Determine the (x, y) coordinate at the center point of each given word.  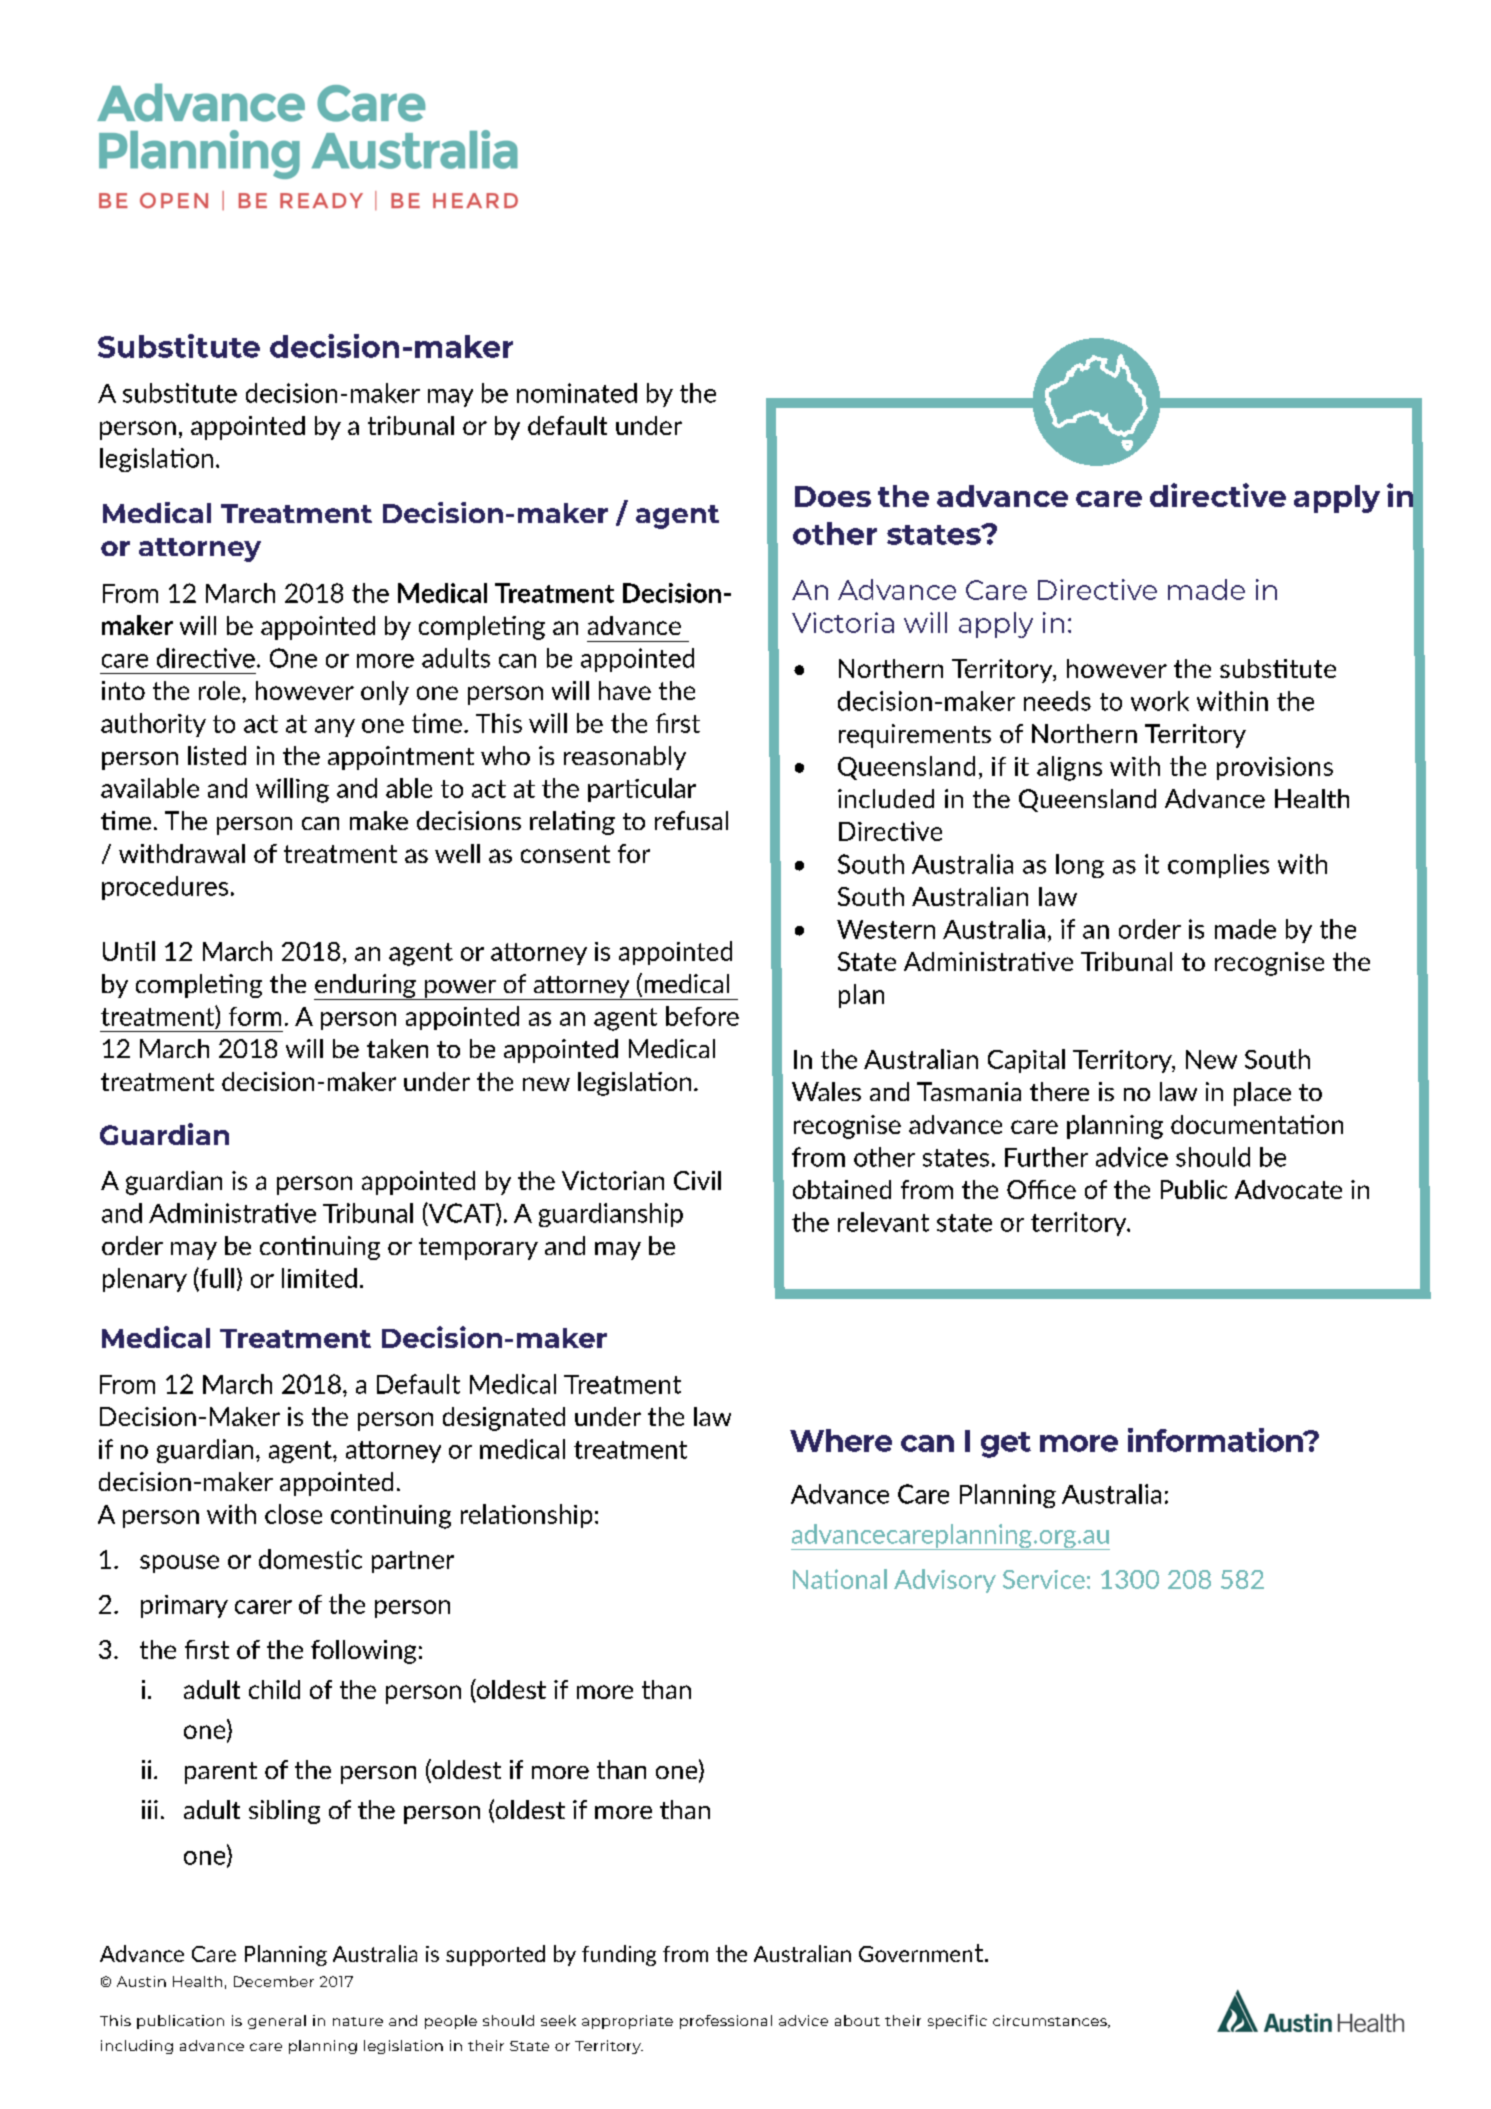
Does (833, 496)
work (1160, 701)
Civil (697, 1180)
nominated (577, 393)
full (216, 1279)
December (274, 1981)
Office (1041, 1189)
